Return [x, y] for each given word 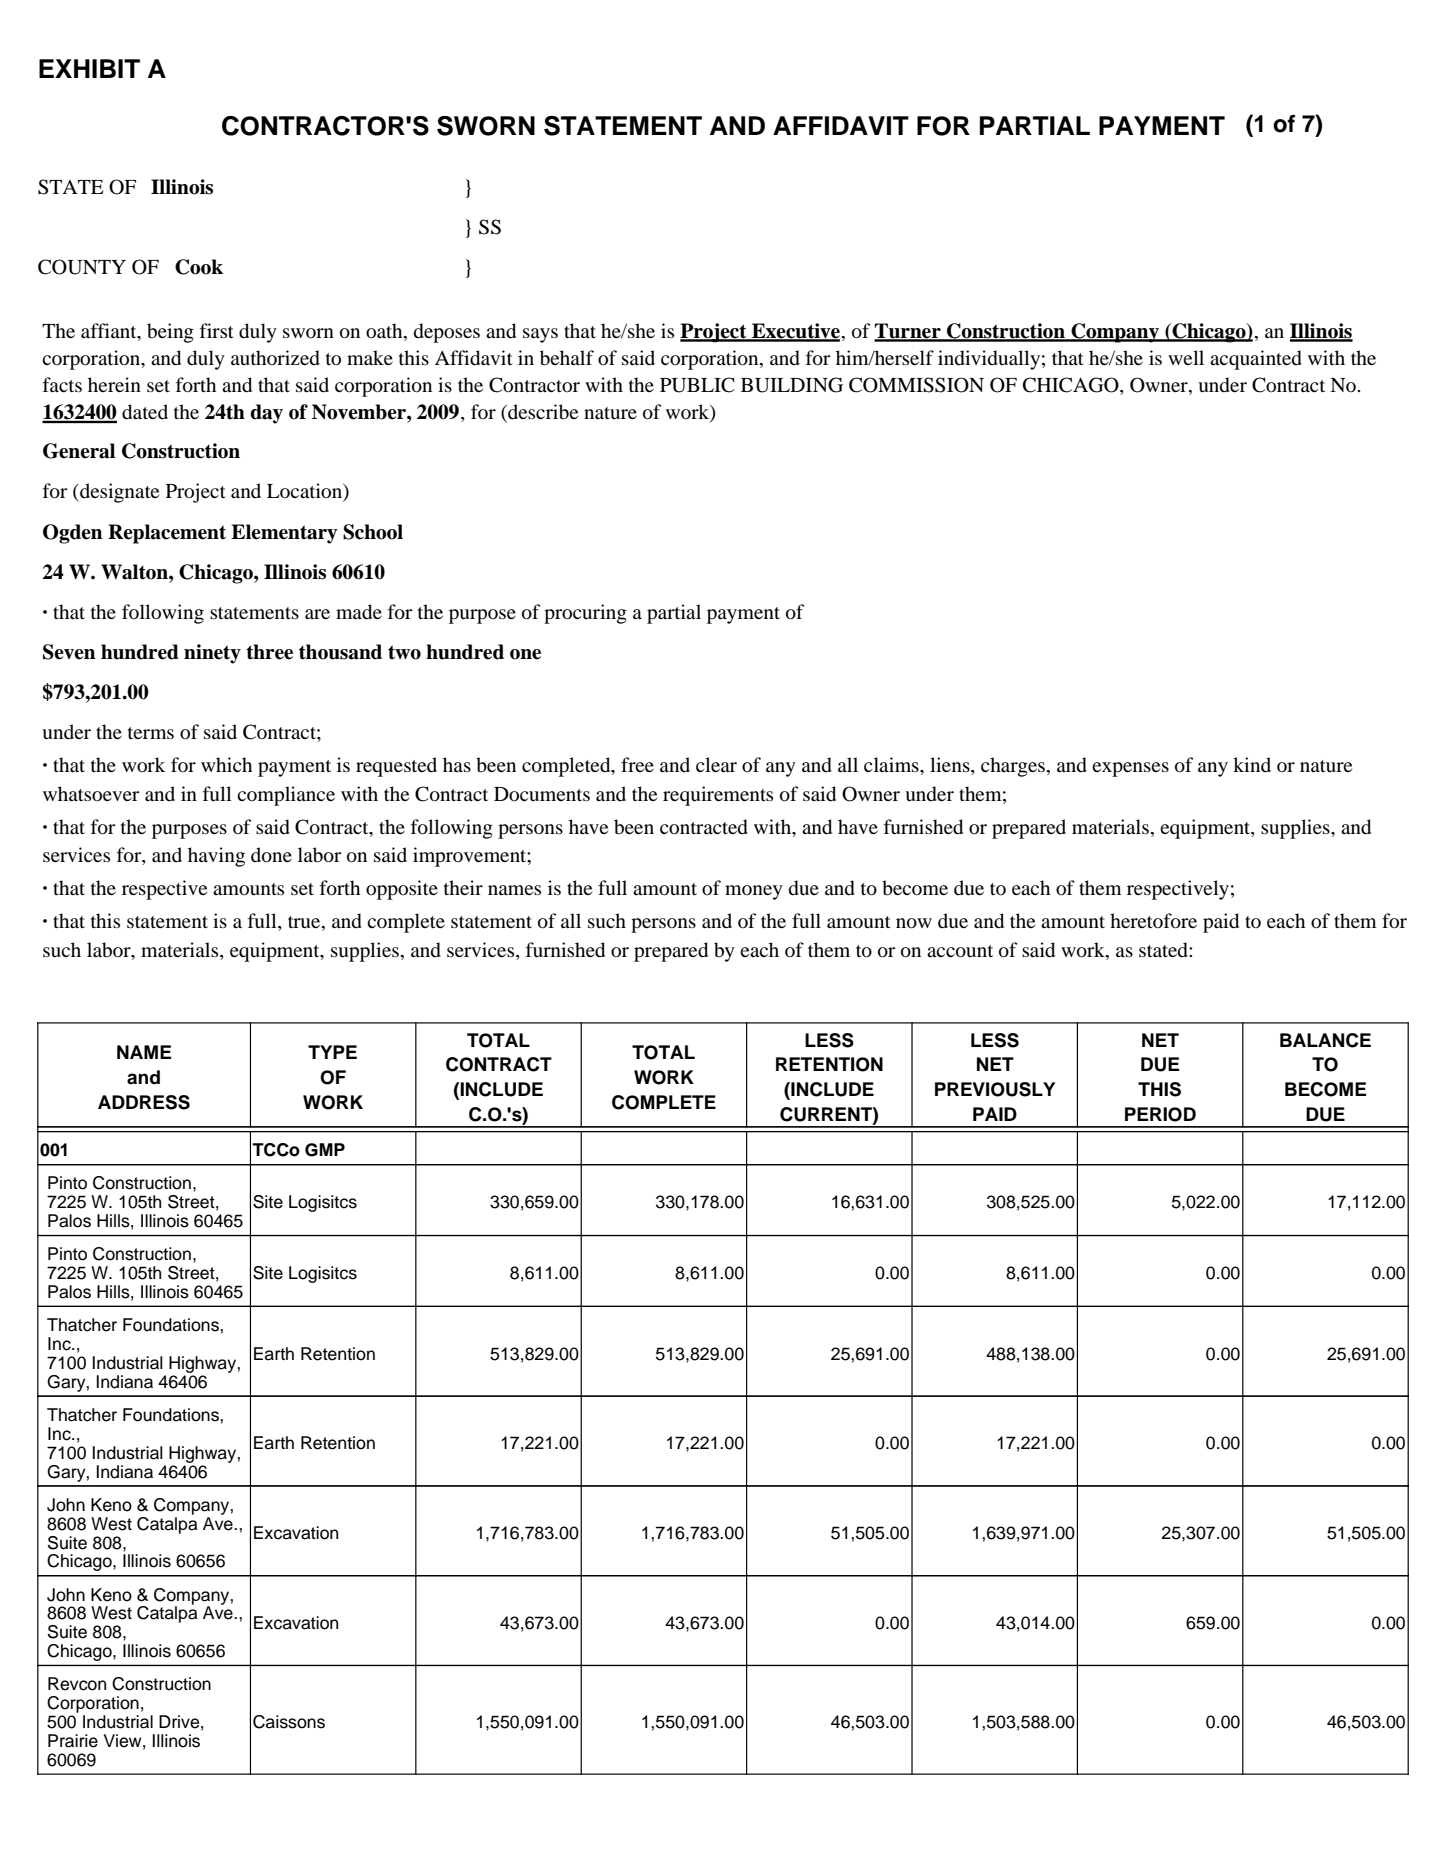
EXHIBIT [89, 68]
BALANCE [1325, 1040]
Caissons [289, 1722]
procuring [585, 614]
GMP [325, 1150]
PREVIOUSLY [995, 1089]
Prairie [73, 1741]
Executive [795, 332]
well [1186, 357]
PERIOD [1160, 1114]
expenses [1130, 769]
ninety [212, 654]
